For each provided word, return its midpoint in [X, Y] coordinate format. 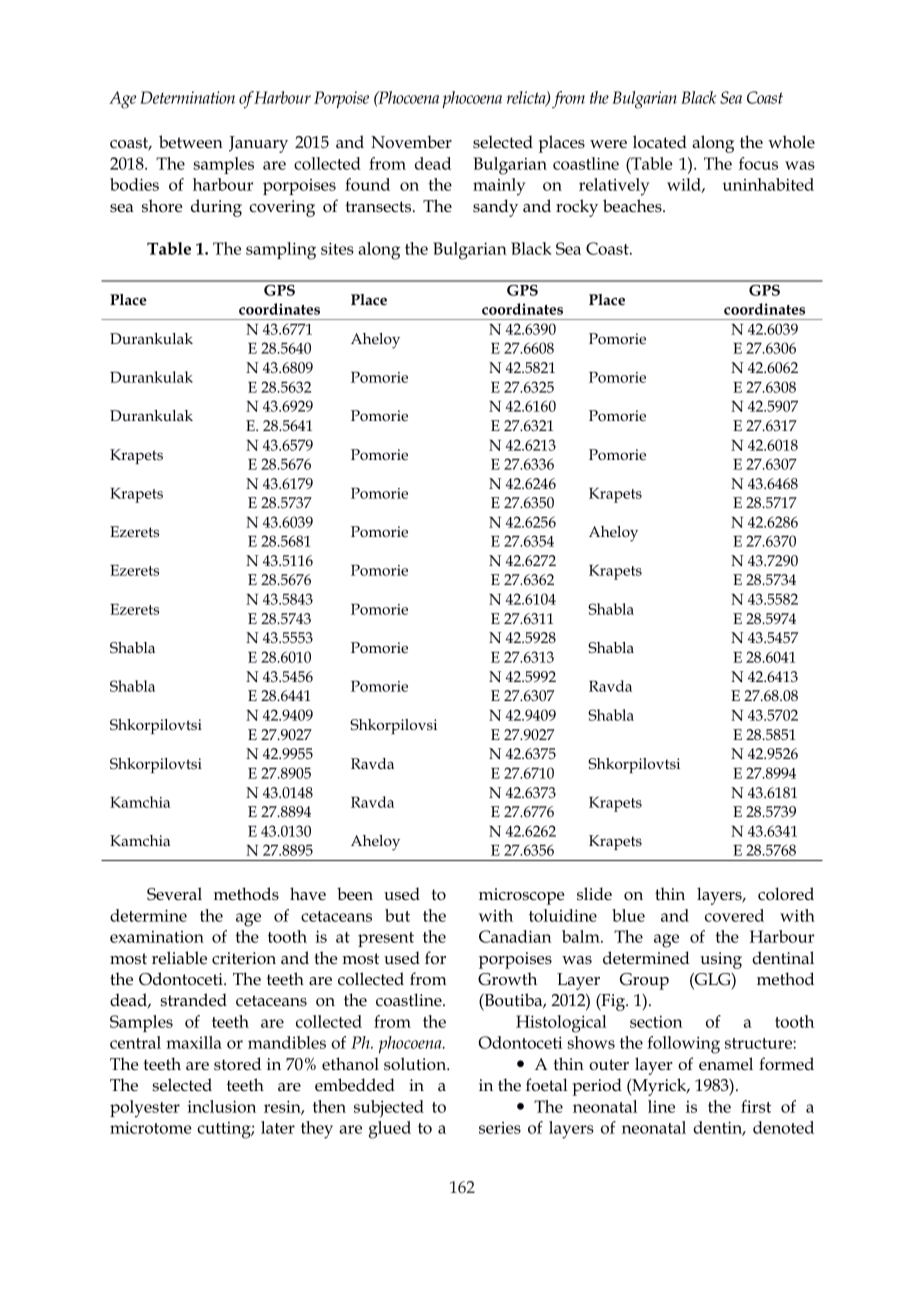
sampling [281, 251]
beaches [633, 206]
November [411, 142]
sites [337, 248]
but [397, 915]
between [191, 142]
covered [734, 915]
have [308, 894]
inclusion [221, 1106]
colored [786, 894]
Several [174, 894]
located [660, 142]
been [355, 894]
